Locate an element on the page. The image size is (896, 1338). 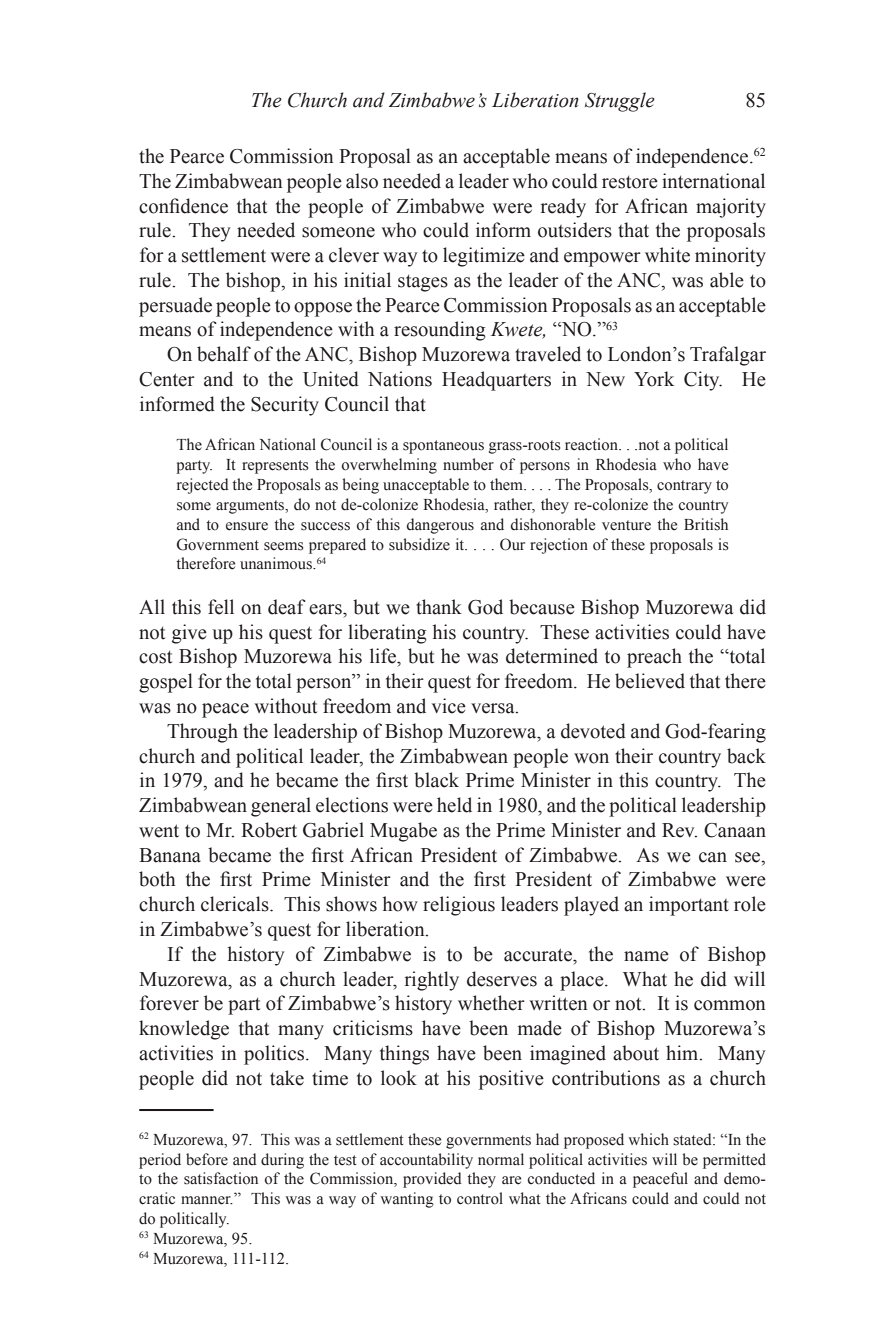
Struggle is located at coordinates (620, 102).
